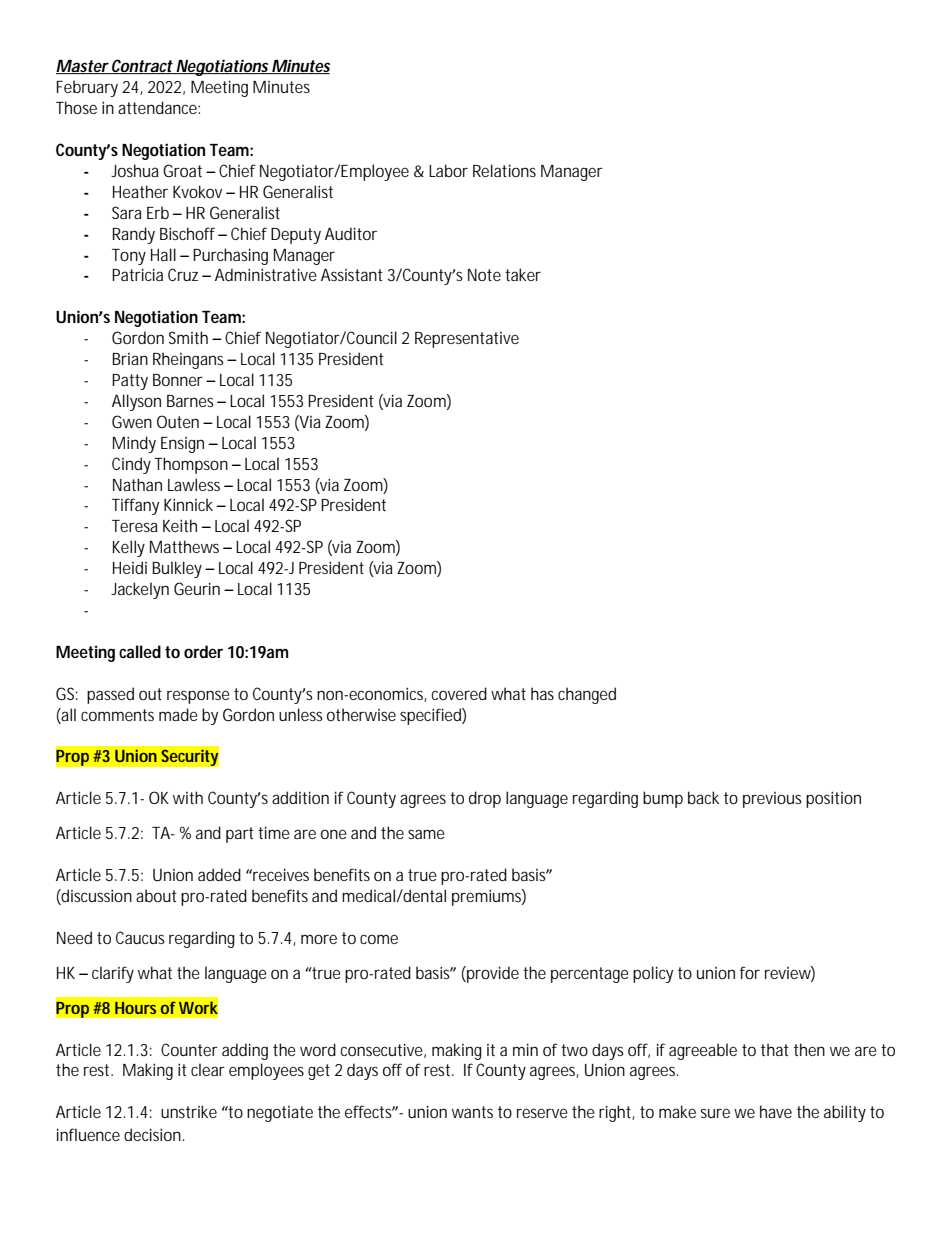  Describe the element at coordinates (459, 693) in the page. I see `covered` at that location.
